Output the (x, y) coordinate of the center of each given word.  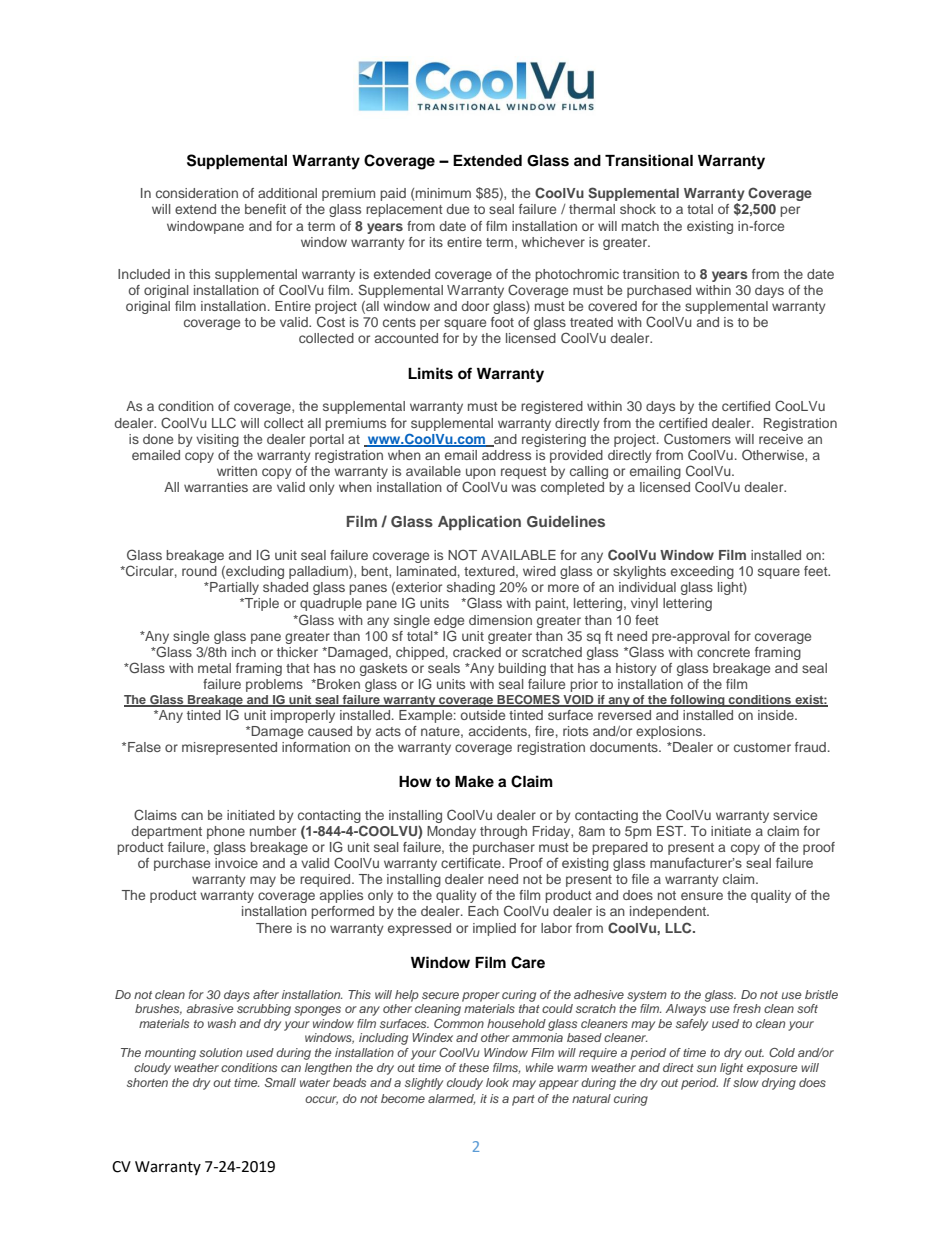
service (795, 815)
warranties (216, 487)
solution (220, 1052)
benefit (265, 209)
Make (474, 781)
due (458, 209)
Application (479, 522)
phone (226, 832)
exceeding (702, 572)
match (640, 226)
